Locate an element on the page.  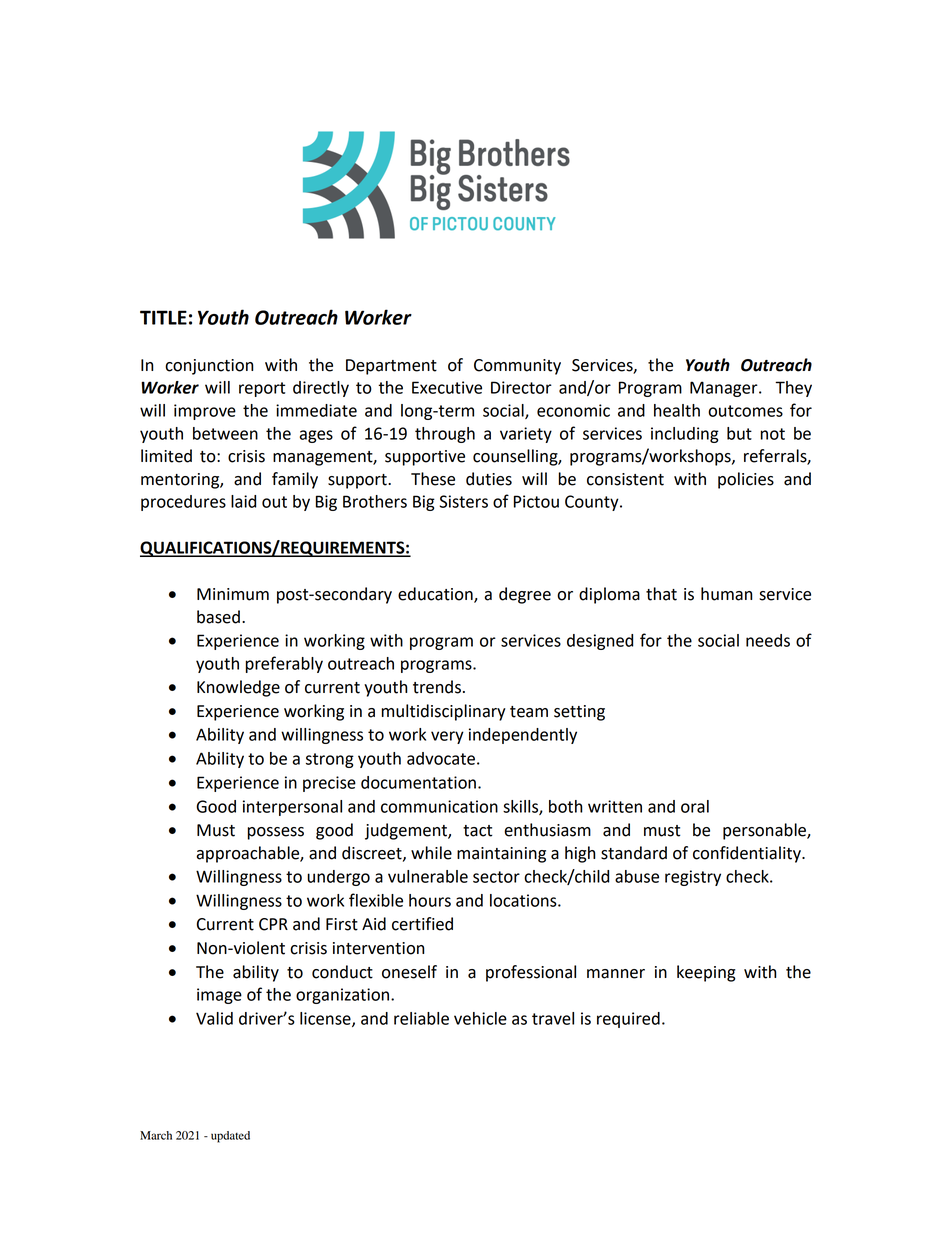
report is located at coordinates (262, 389).
